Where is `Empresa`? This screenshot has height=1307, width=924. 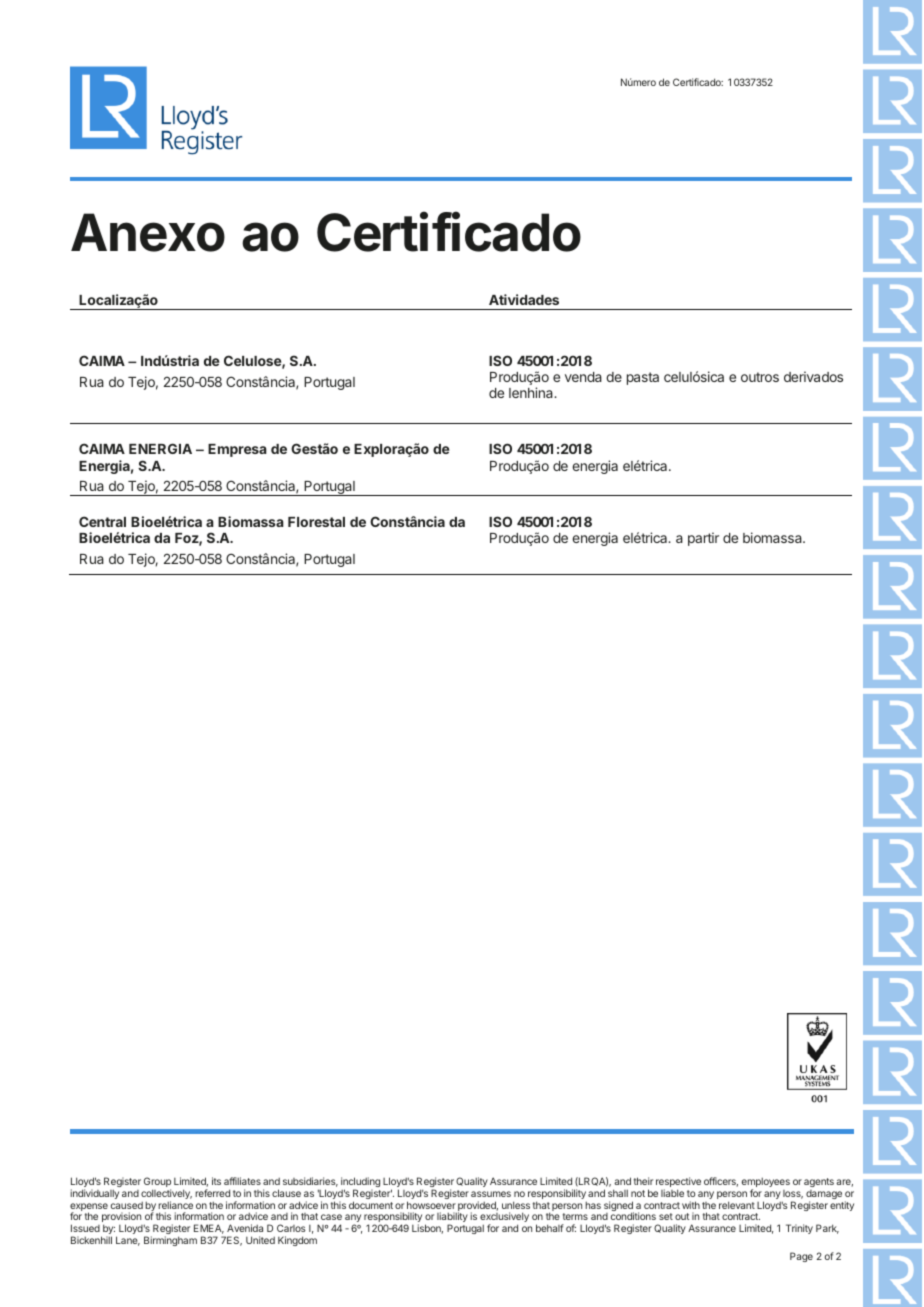 Empresa is located at coordinates (237, 450).
